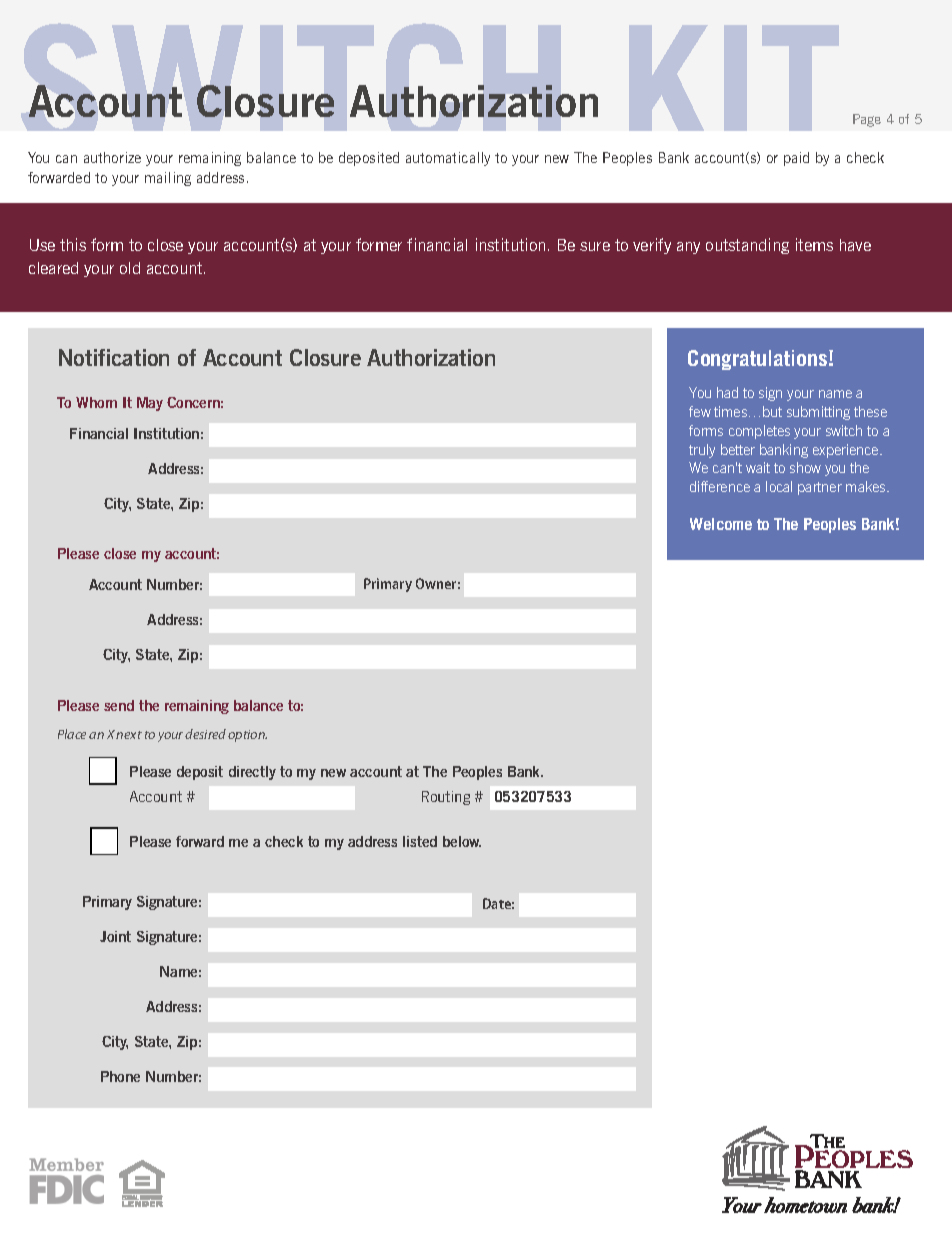 The height and width of the document is (1233, 952). Describe the element at coordinates (727, 392) in the document. I see `had` at that location.
